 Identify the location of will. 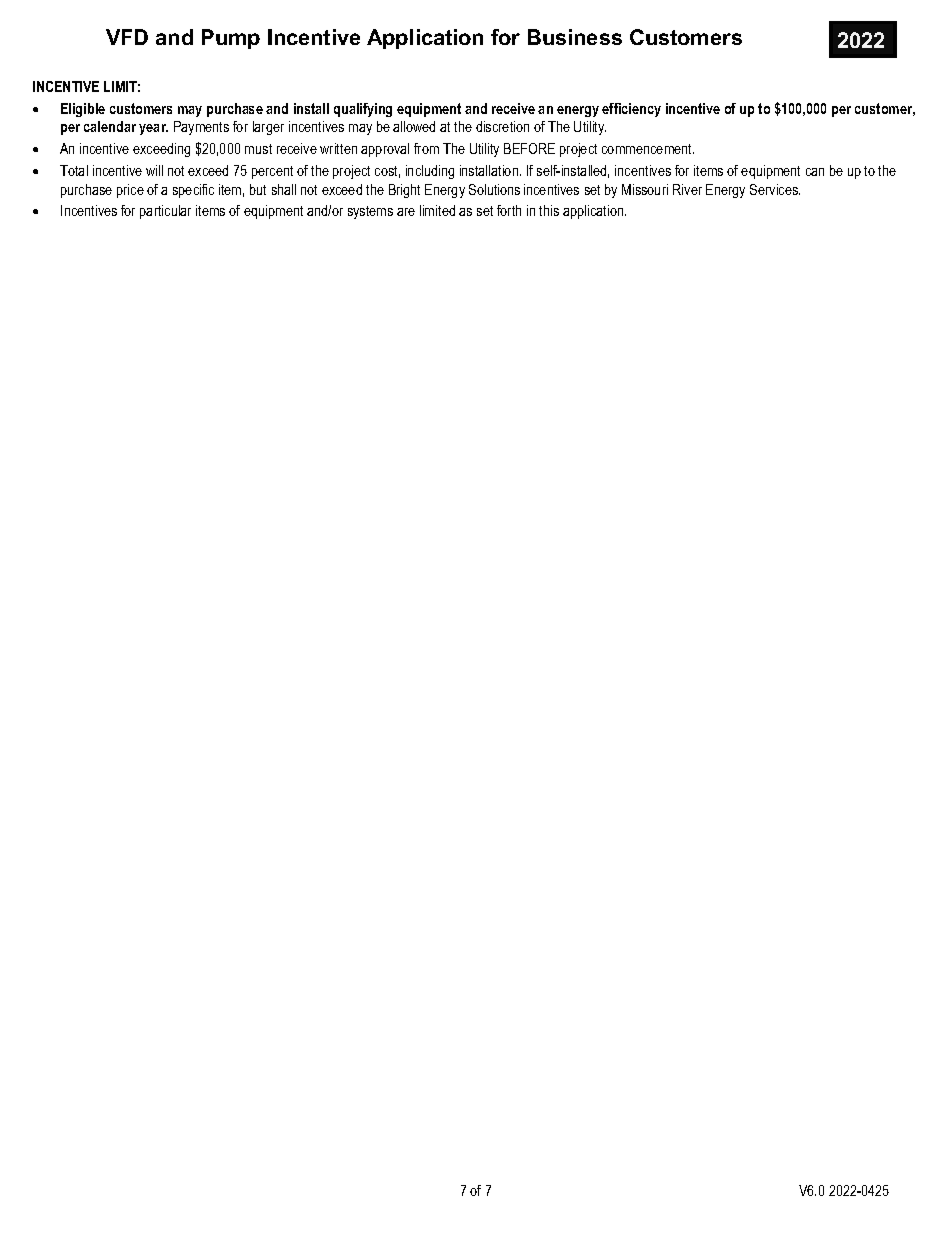
(154, 170).
